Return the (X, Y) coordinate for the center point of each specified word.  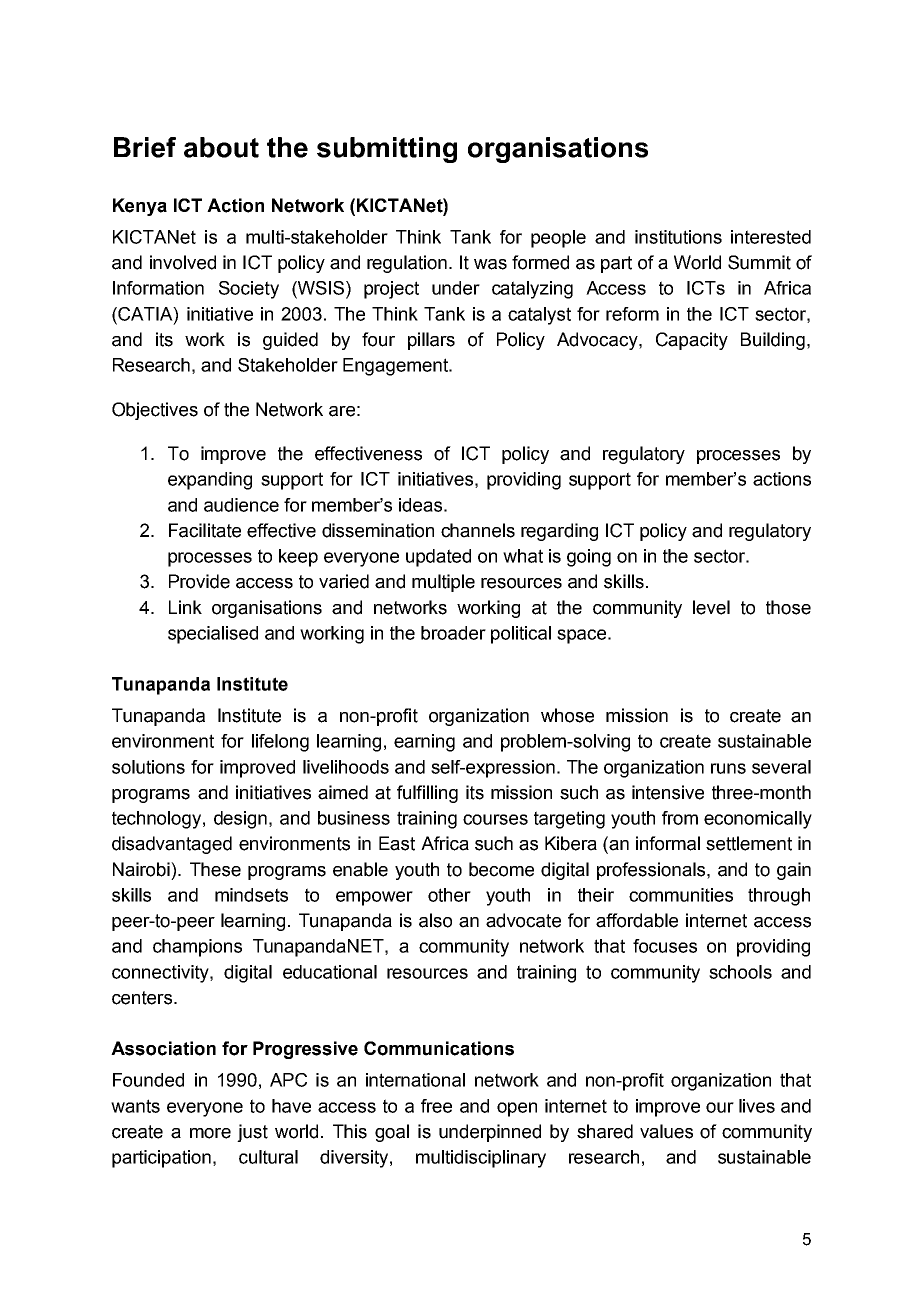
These (215, 869)
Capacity (692, 341)
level (711, 607)
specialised (213, 635)
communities (681, 895)
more (210, 1133)
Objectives (155, 411)
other (449, 895)
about (221, 147)
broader (453, 633)
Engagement (396, 367)
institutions (678, 237)
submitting (387, 150)
